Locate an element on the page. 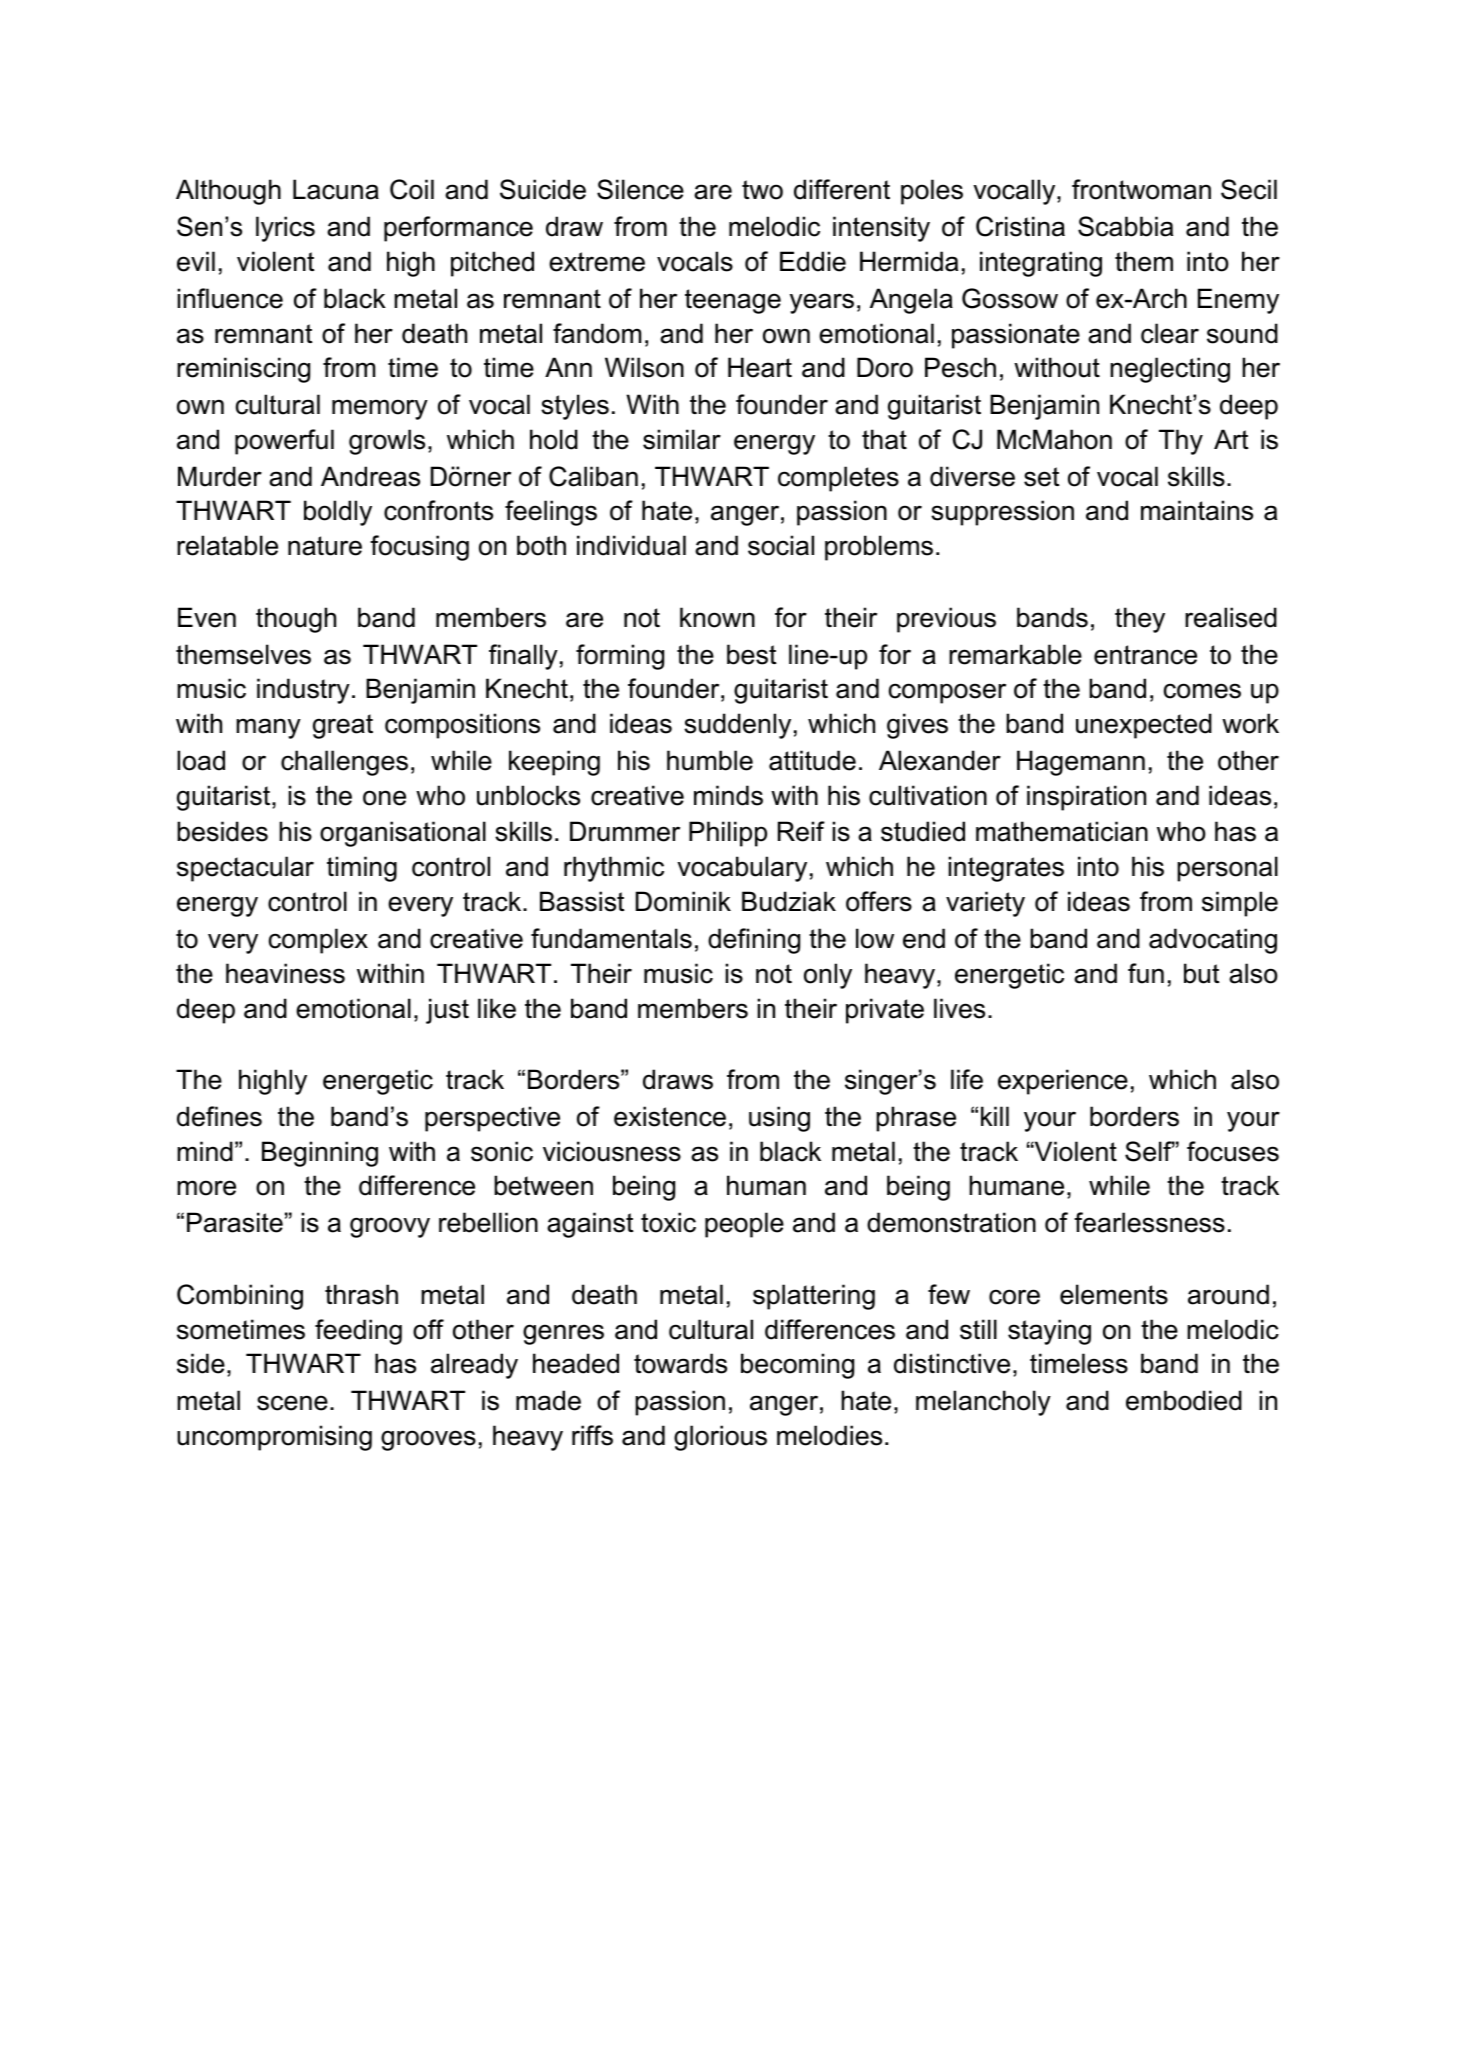  Even is located at coordinates (207, 617).
